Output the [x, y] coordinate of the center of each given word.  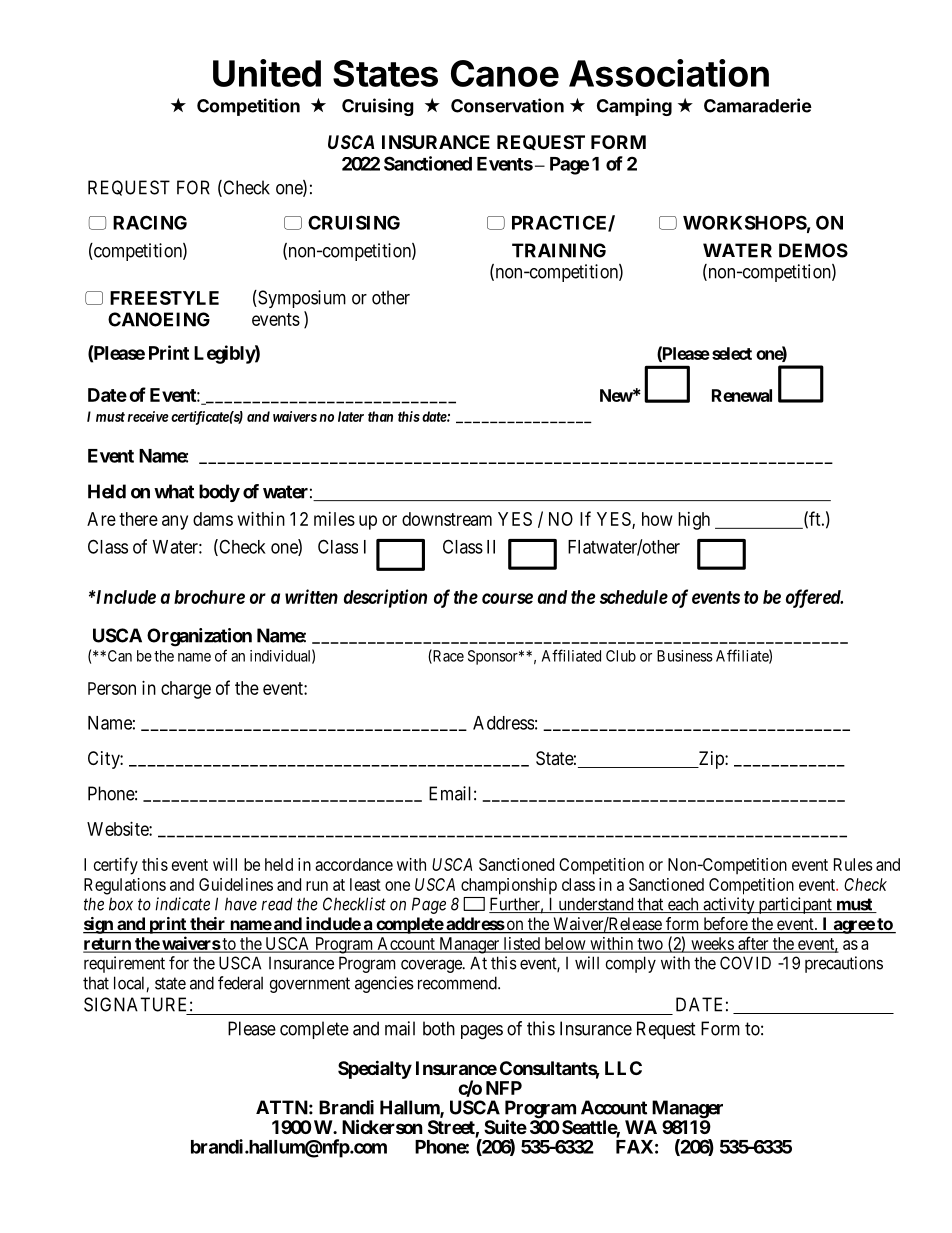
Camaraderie [758, 105]
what [174, 491]
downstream [447, 519]
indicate [182, 904]
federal [240, 983]
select [732, 353]
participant [795, 905]
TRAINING [559, 250]
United [267, 73]
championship [509, 886]
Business [685, 656]
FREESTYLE [164, 298]
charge [186, 690]
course [507, 598]
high [694, 521]
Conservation [507, 105]
